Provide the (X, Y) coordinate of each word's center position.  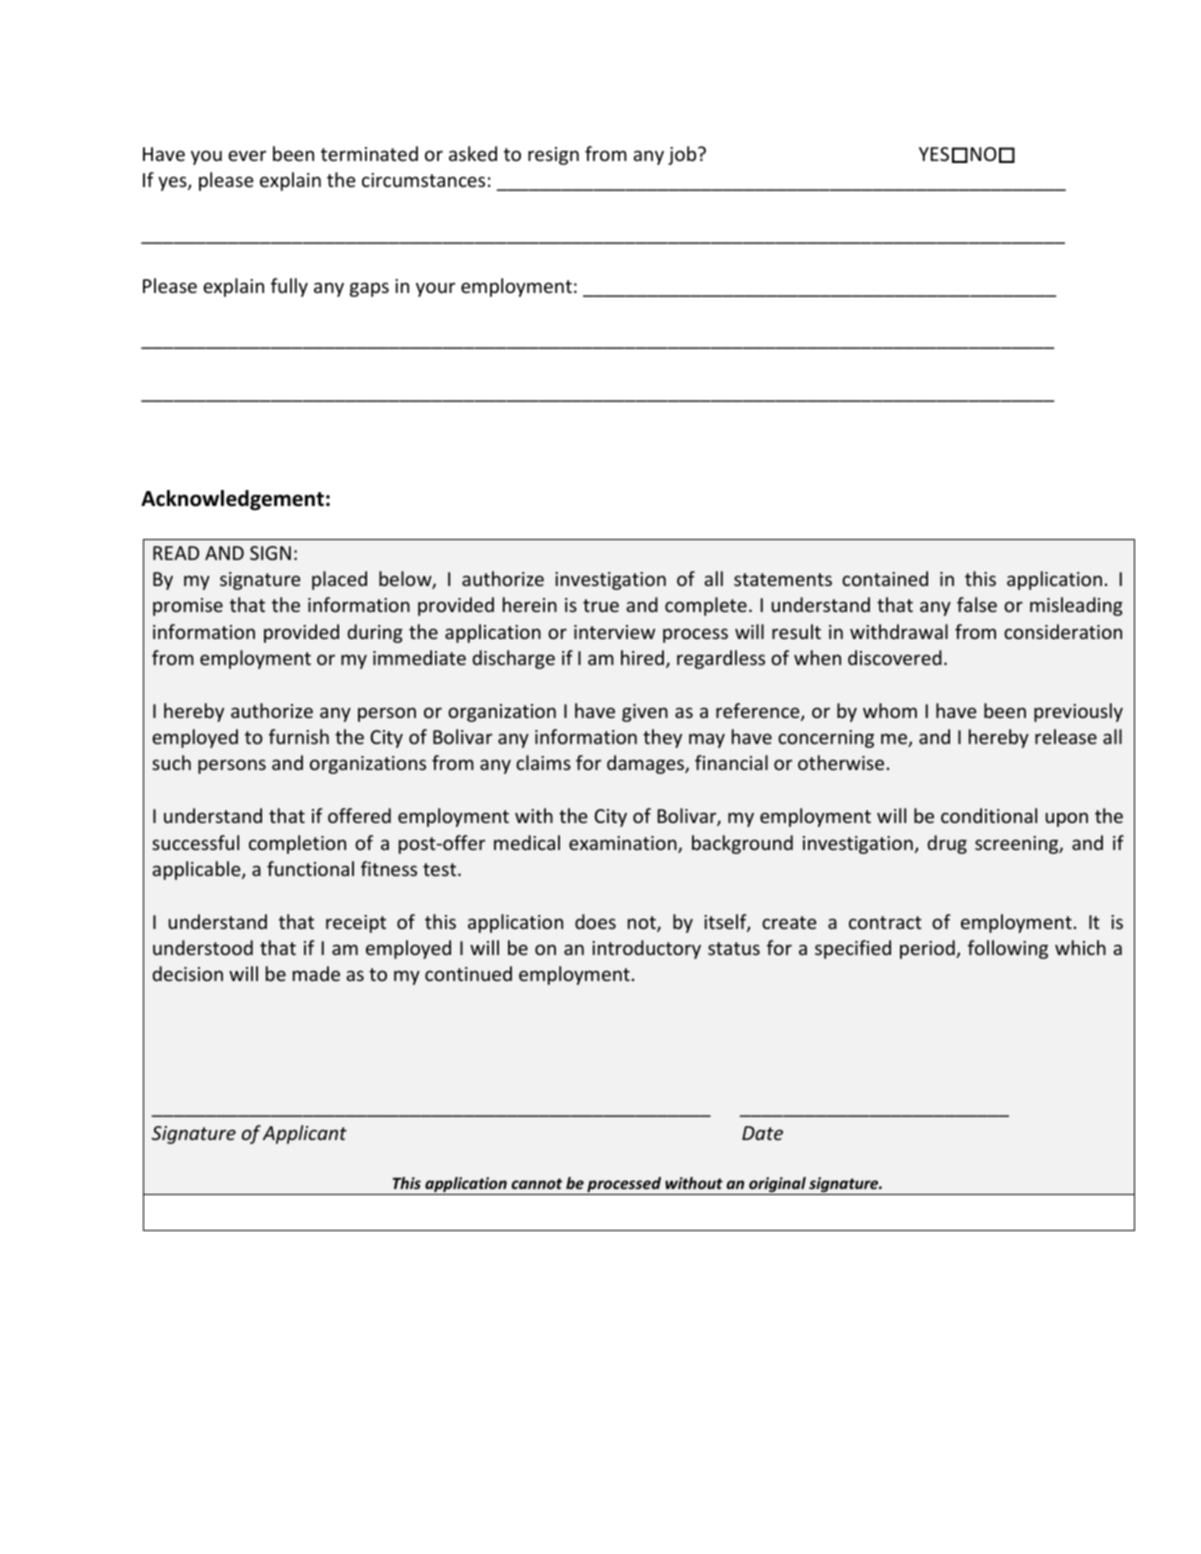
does (595, 921)
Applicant (305, 1134)
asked (473, 153)
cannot (536, 1183)
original (777, 1186)
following (1008, 949)
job (683, 155)
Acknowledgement (232, 500)
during (375, 633)
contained (885, 578)
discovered (895, 657)
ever (247, 155)
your (435, 289)
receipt (356, 924)
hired (642, 657)
